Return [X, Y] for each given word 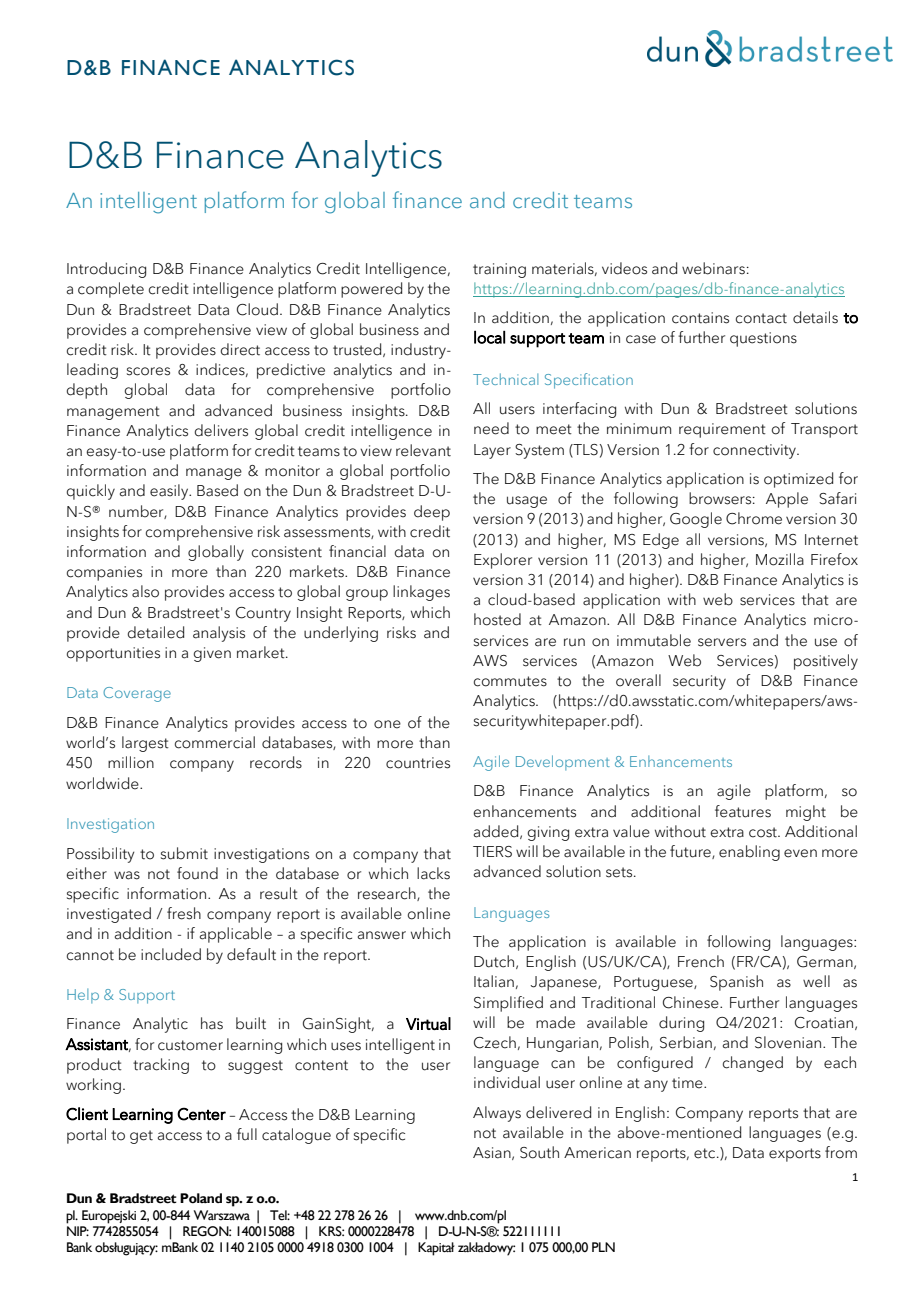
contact [761, 318]
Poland [201, 1198]
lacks [433, 873]
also [145, 591]
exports [795, 1155]
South [539, 1152]
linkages [421, 593]
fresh [184, 913]
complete [111, 290]
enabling [749, 853]
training [499, 270]
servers [722, 642]
